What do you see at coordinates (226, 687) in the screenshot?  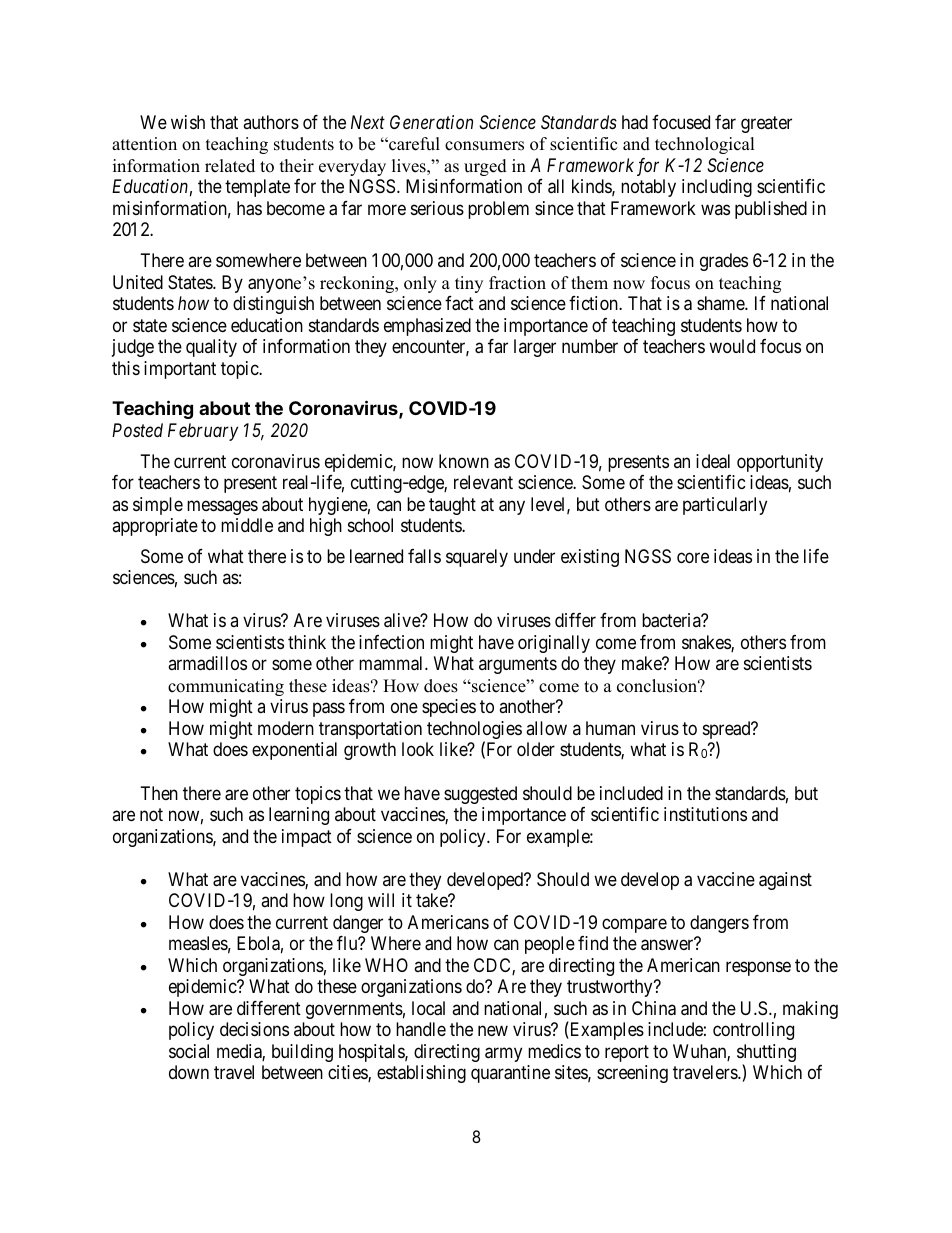 I see `communicating` at bounding box center [226, 687].
